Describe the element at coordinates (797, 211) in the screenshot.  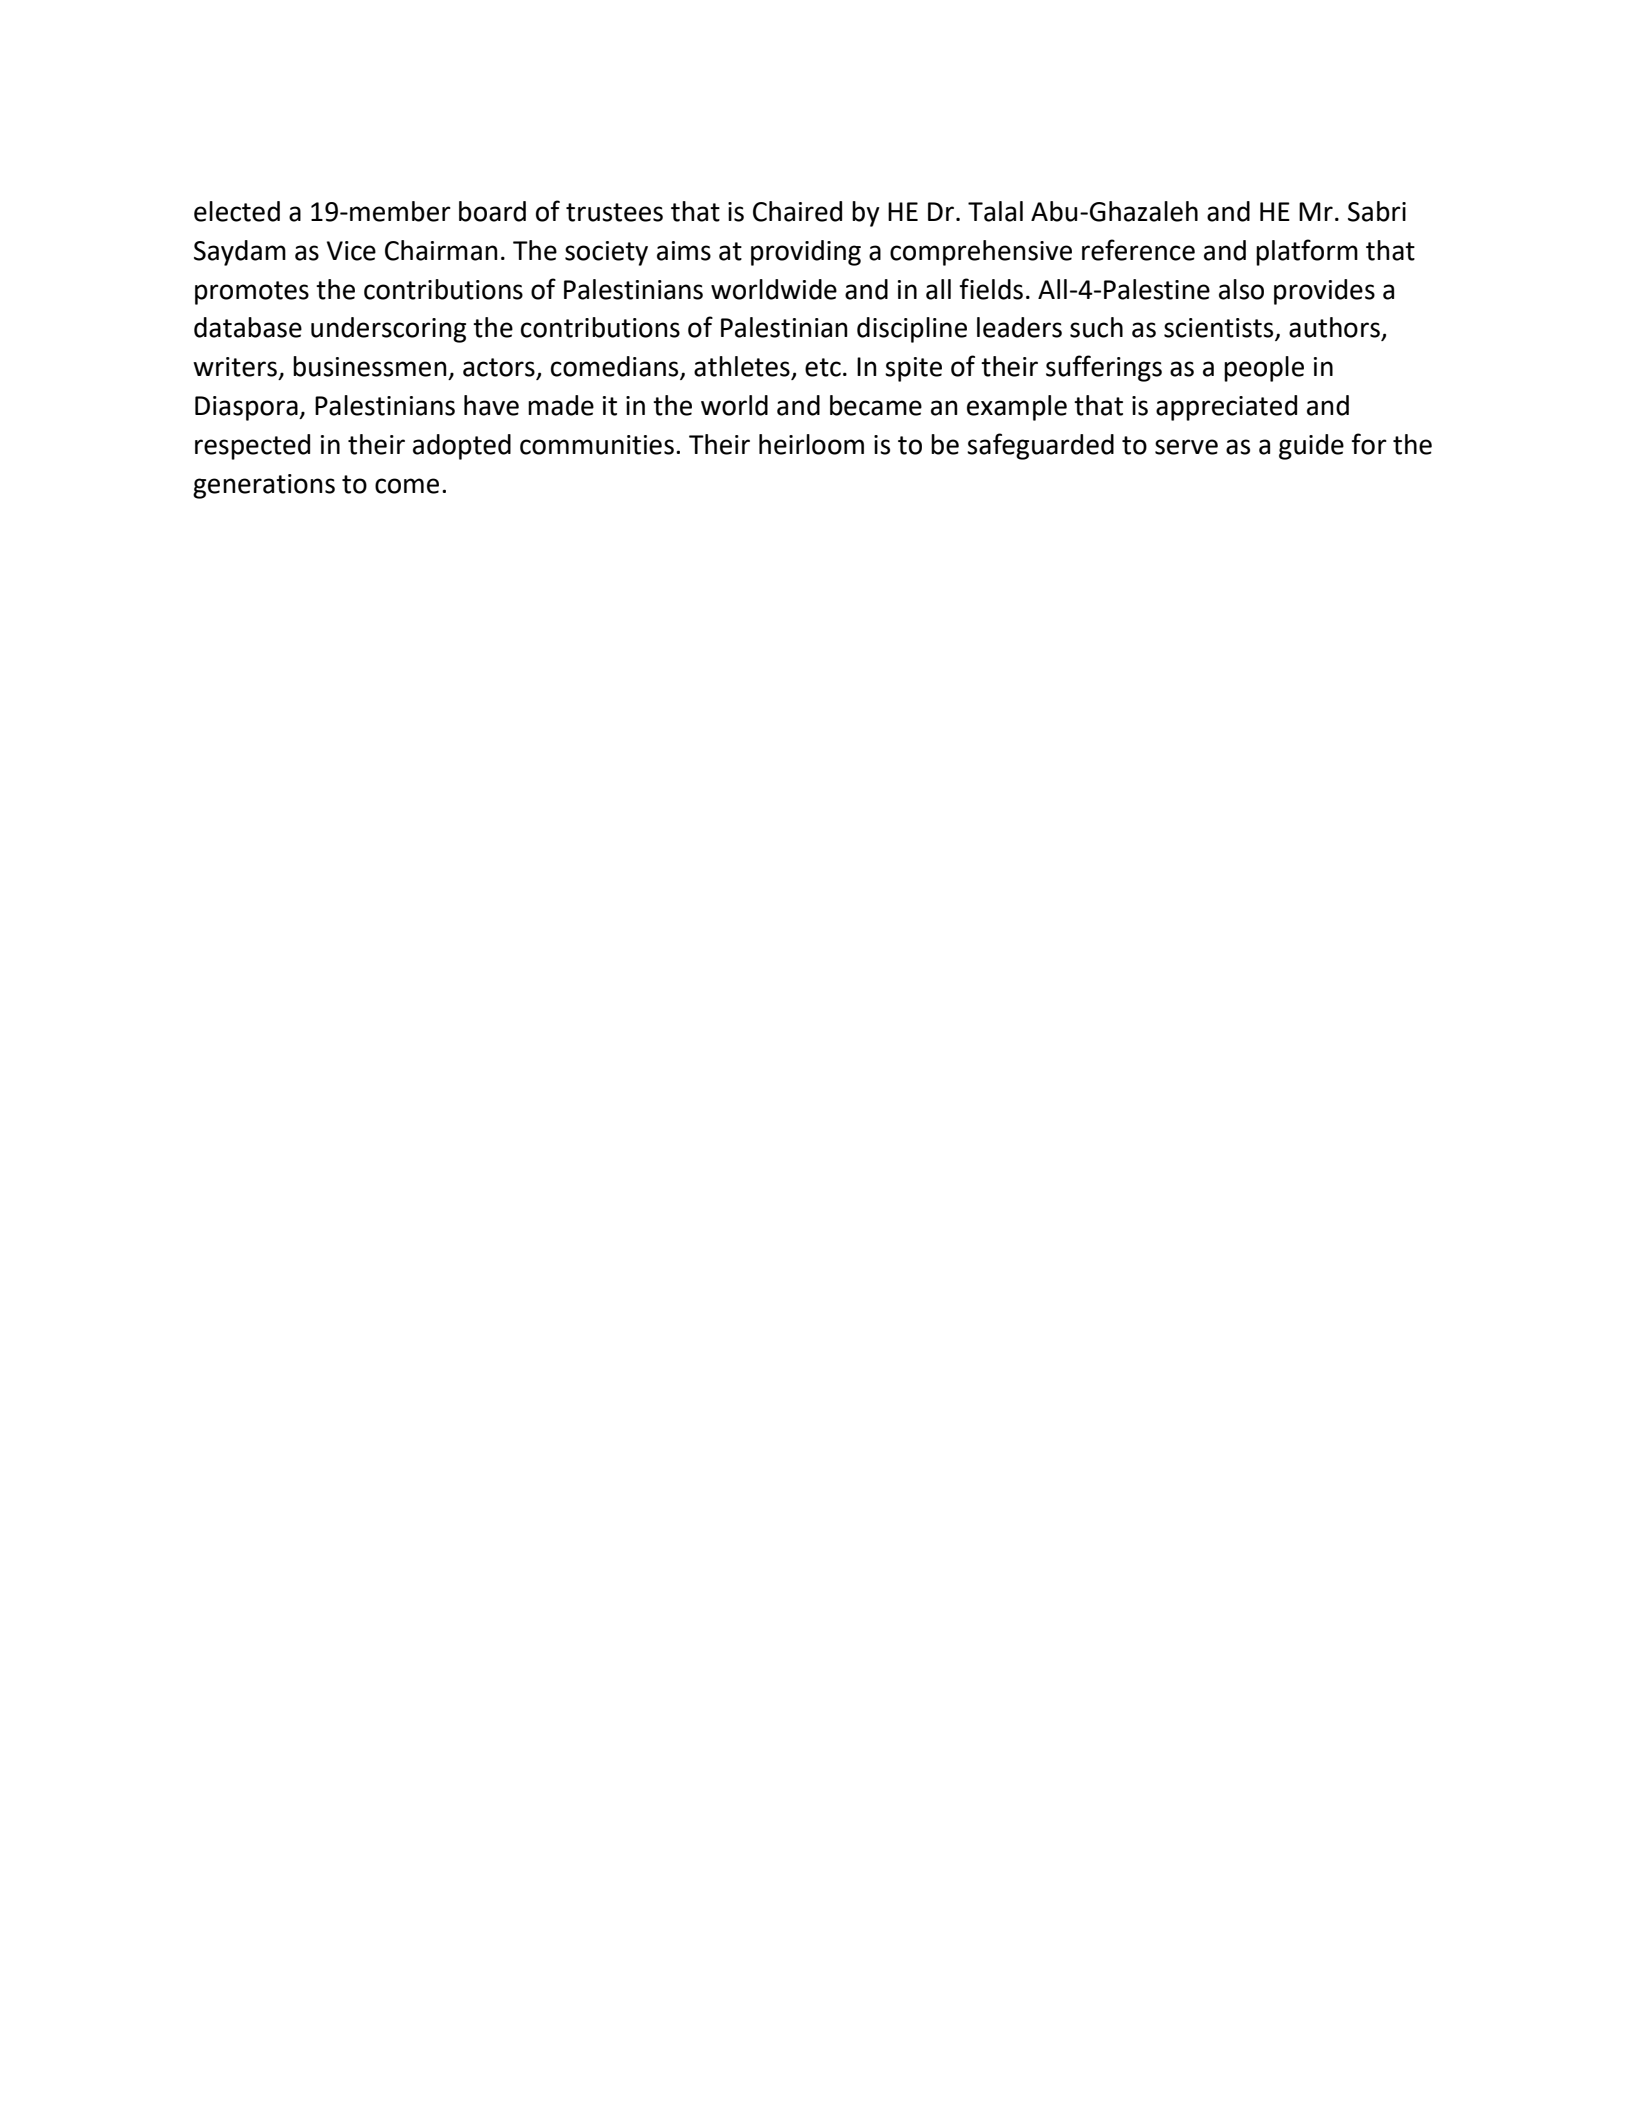
I see `Chaired` at that location.
